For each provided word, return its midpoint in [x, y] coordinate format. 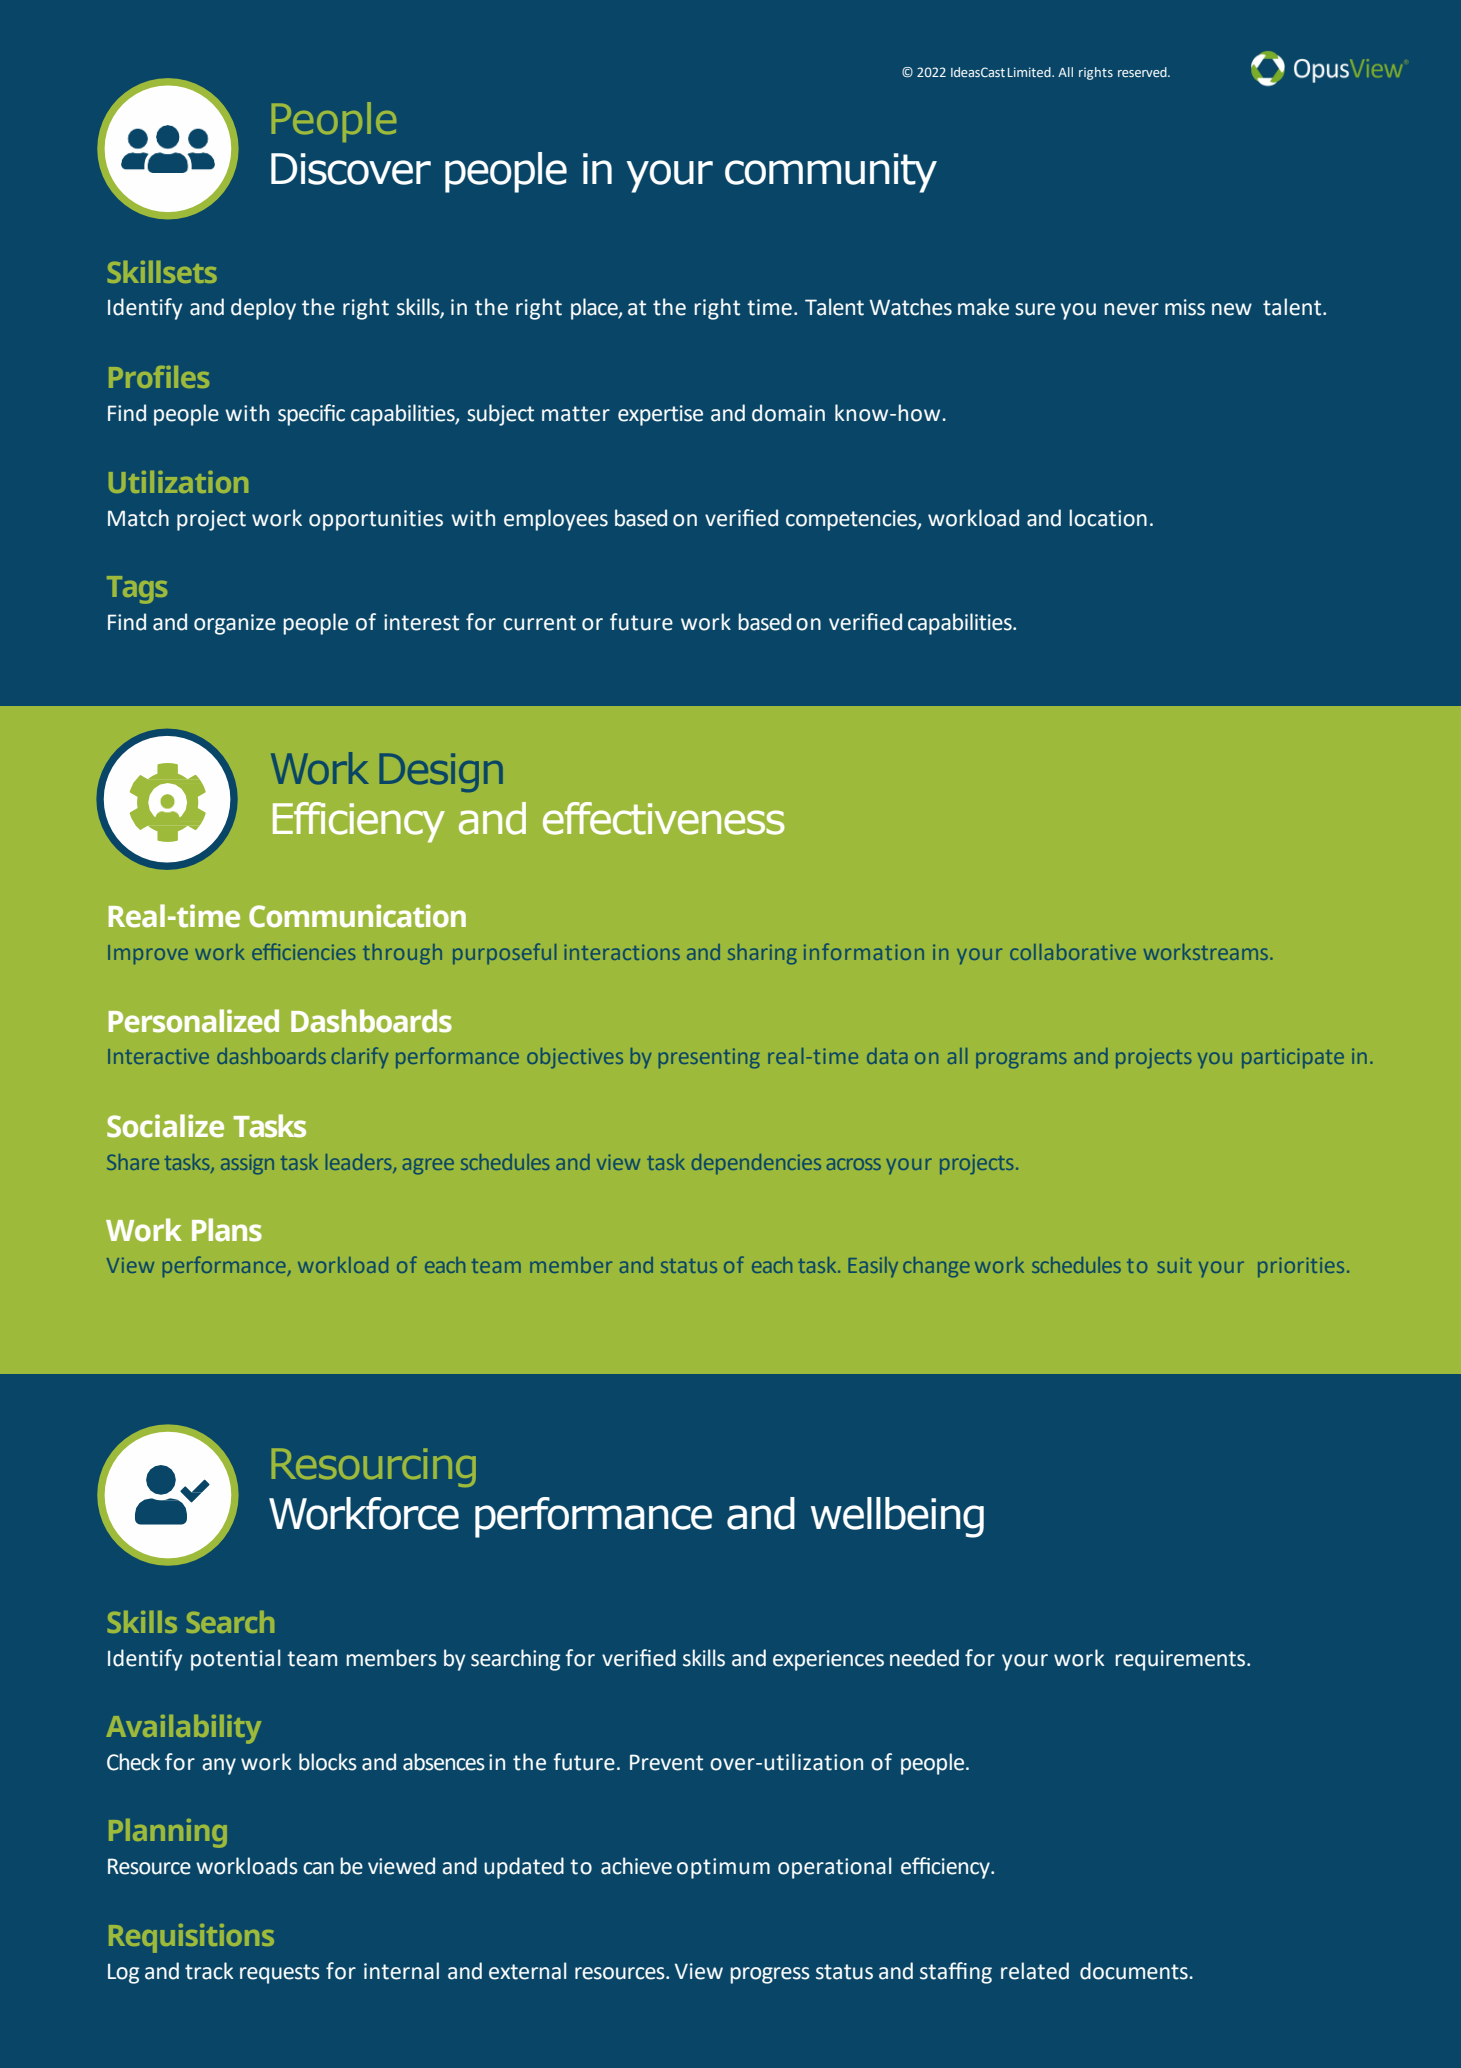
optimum [723, 1868]
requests [280, 1974]
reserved [1143, 72]
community [831, 173]
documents [1135, 1971]
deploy [263, 309]
